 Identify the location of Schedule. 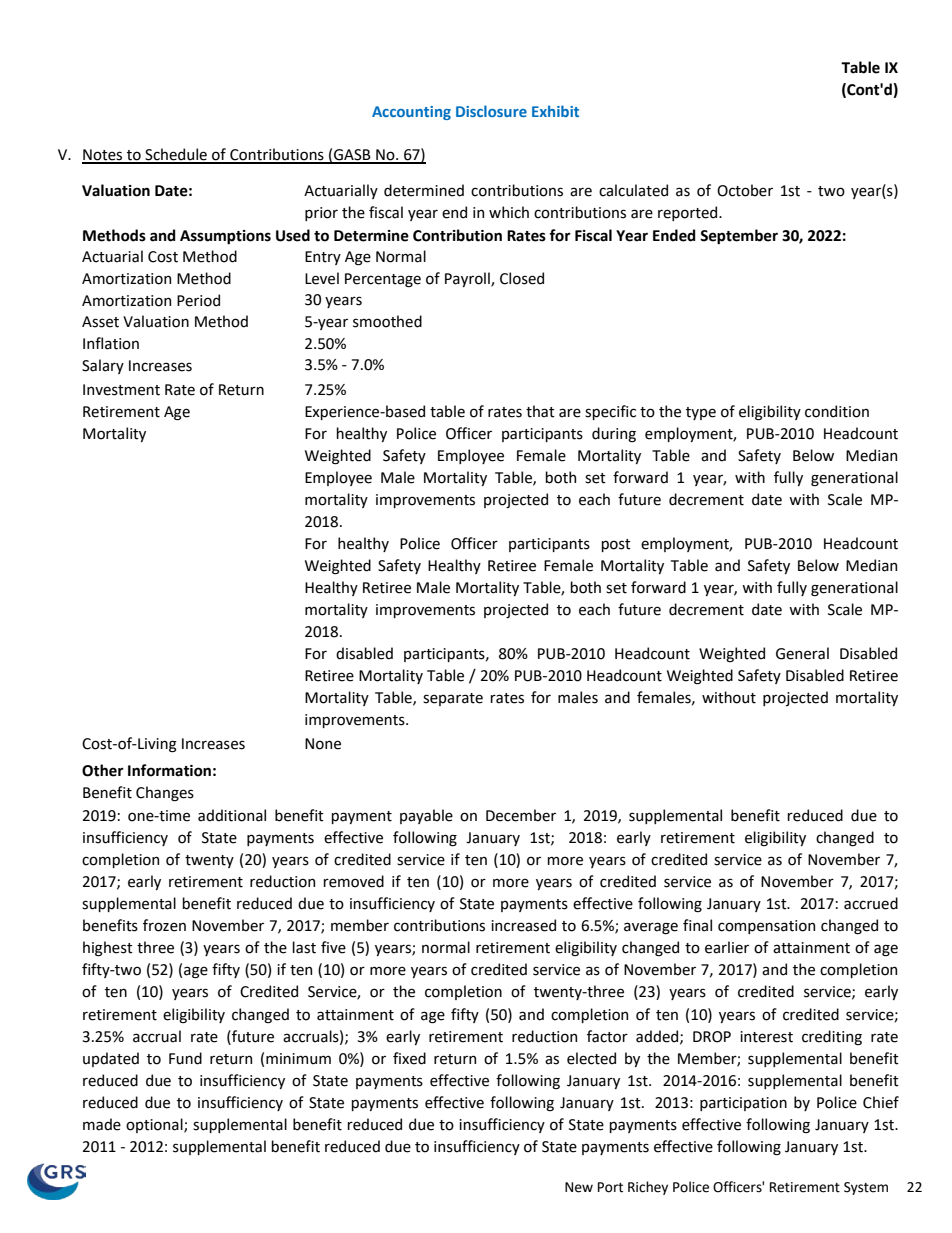
(176, 155).
